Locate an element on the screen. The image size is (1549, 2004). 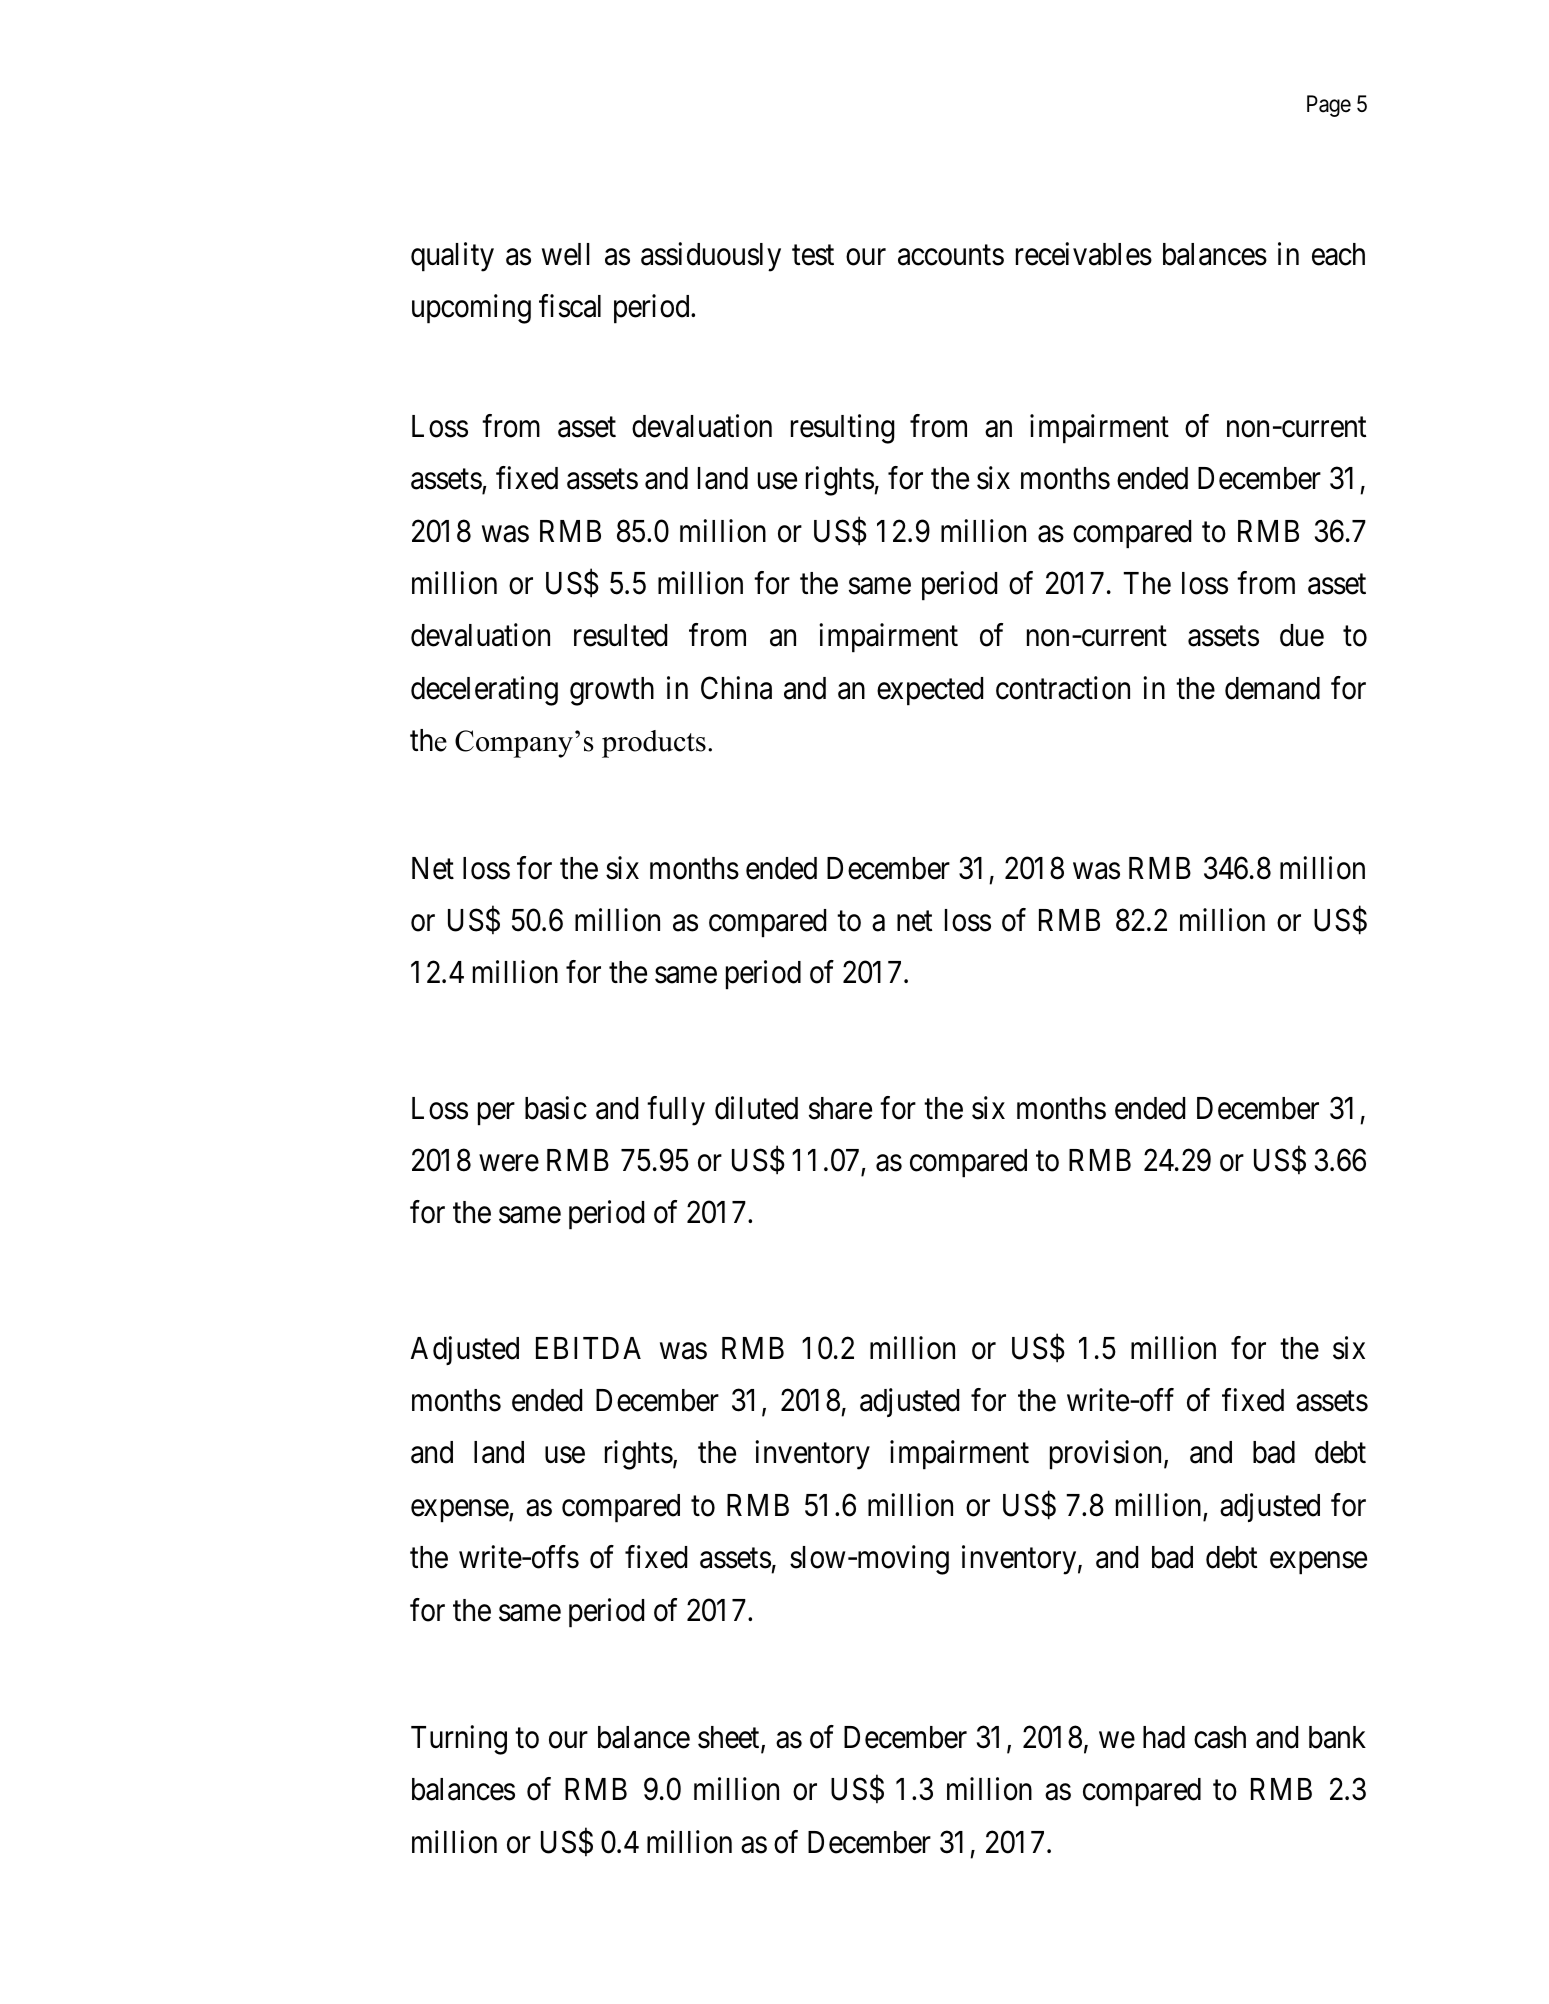
Page is located at coordinates (1329, 106).
